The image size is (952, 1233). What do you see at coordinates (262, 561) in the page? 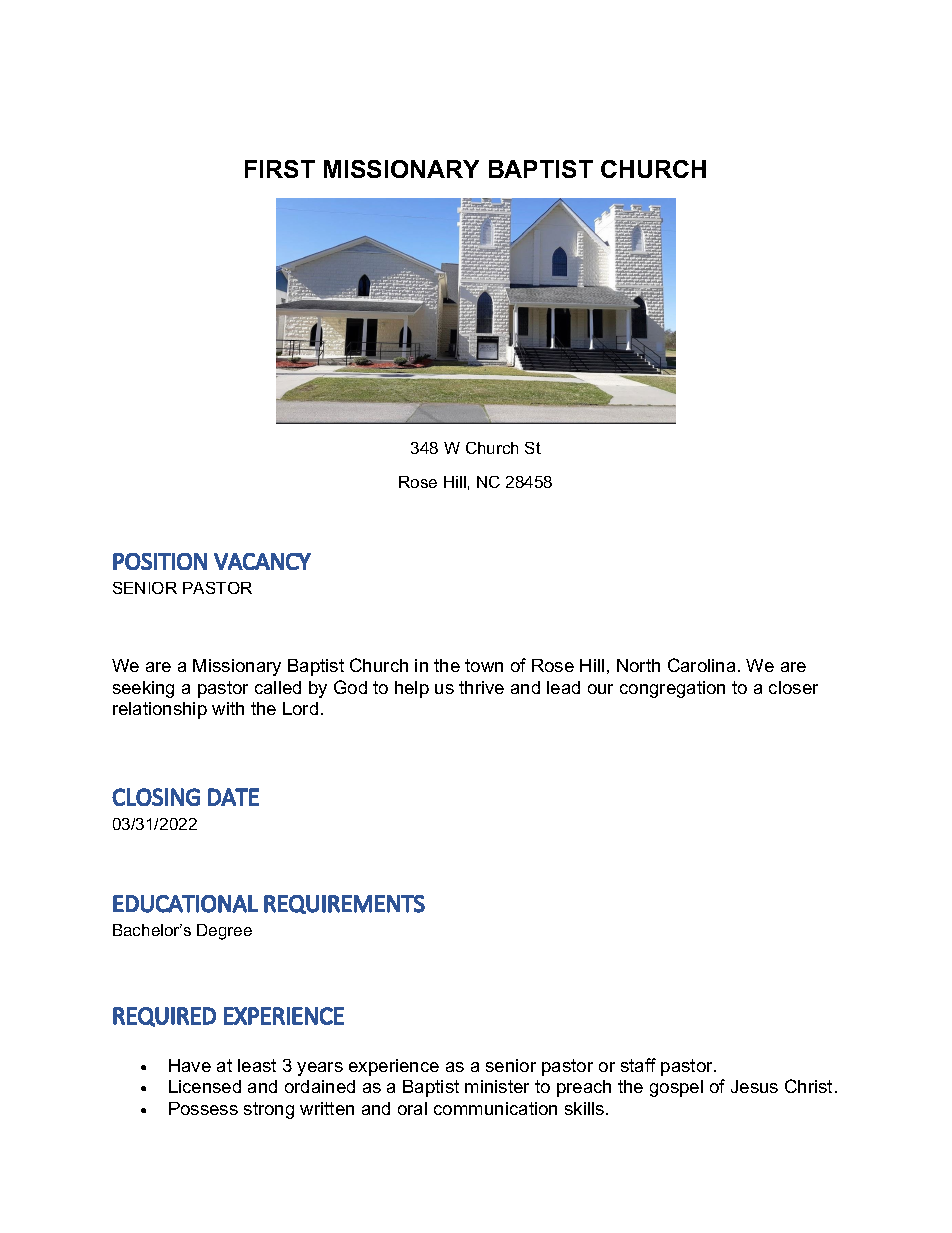
I see `VACANCY` at bounding box center [262, 561].
